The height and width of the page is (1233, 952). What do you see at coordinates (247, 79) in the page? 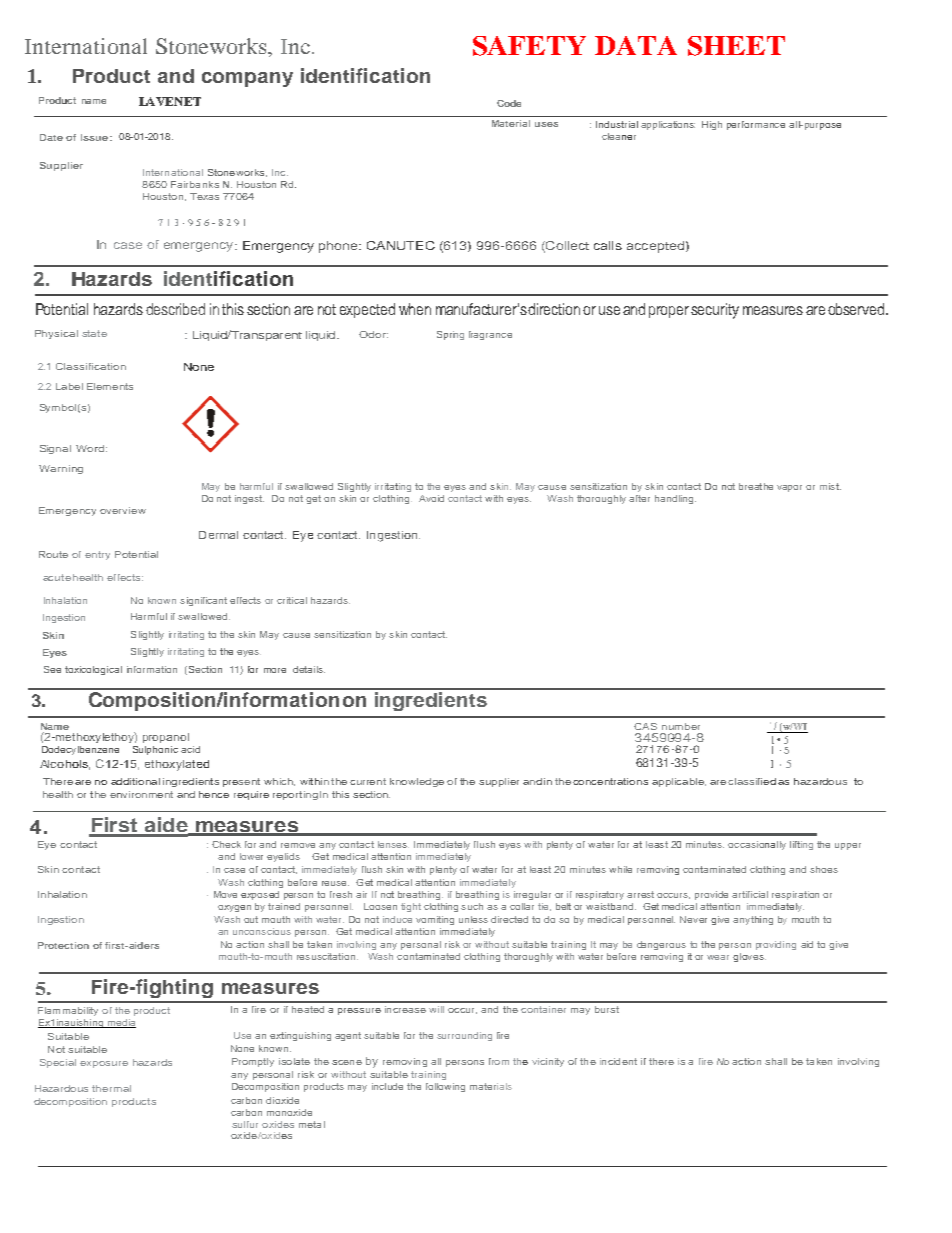
I see `company` at bounding box center [247, 79].
